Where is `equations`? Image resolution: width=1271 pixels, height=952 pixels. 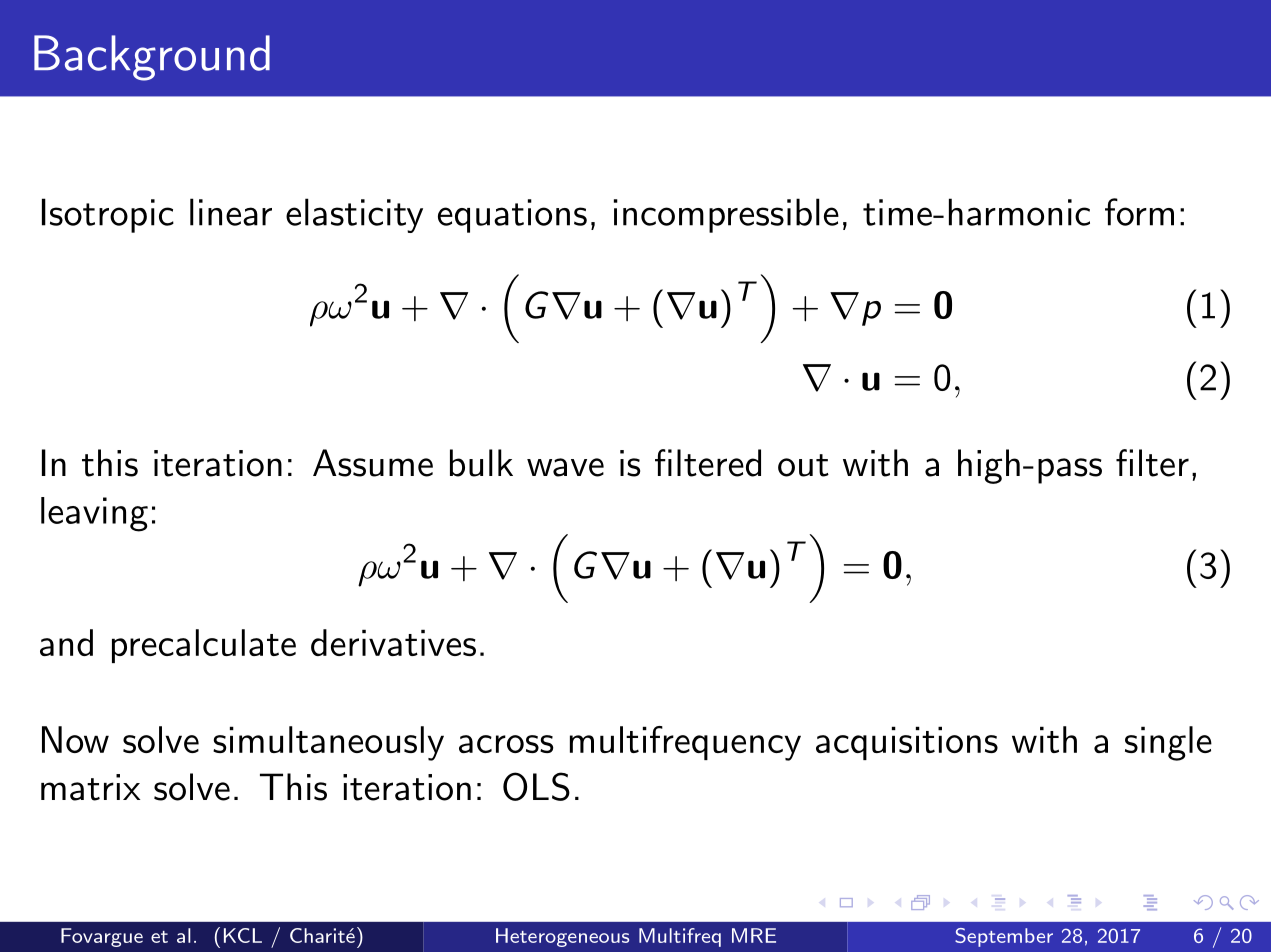
equations is located at coordinates (512, 216).
